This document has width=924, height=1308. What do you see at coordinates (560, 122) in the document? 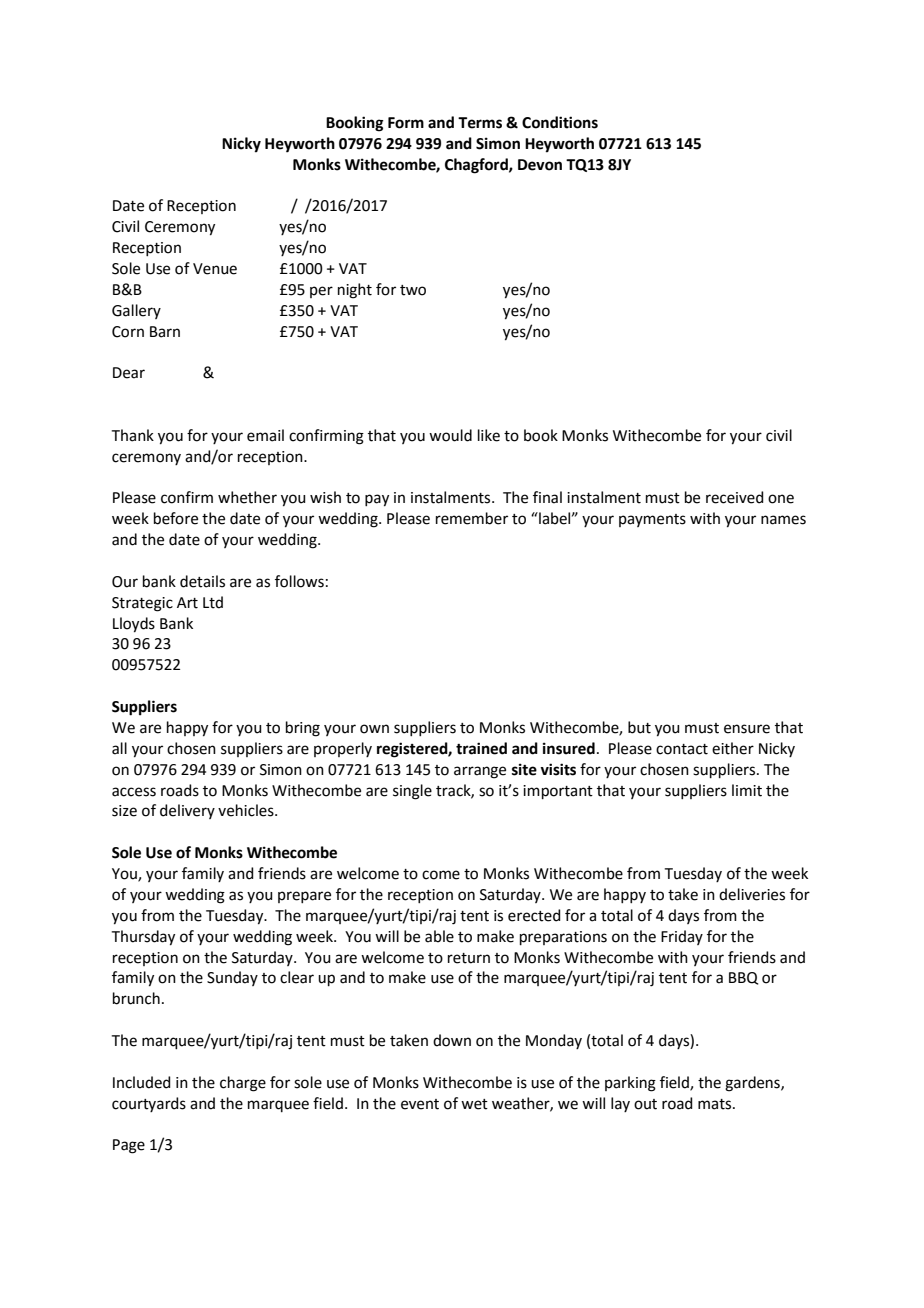
I see `Conditions` at bounding box center [560, 122].
